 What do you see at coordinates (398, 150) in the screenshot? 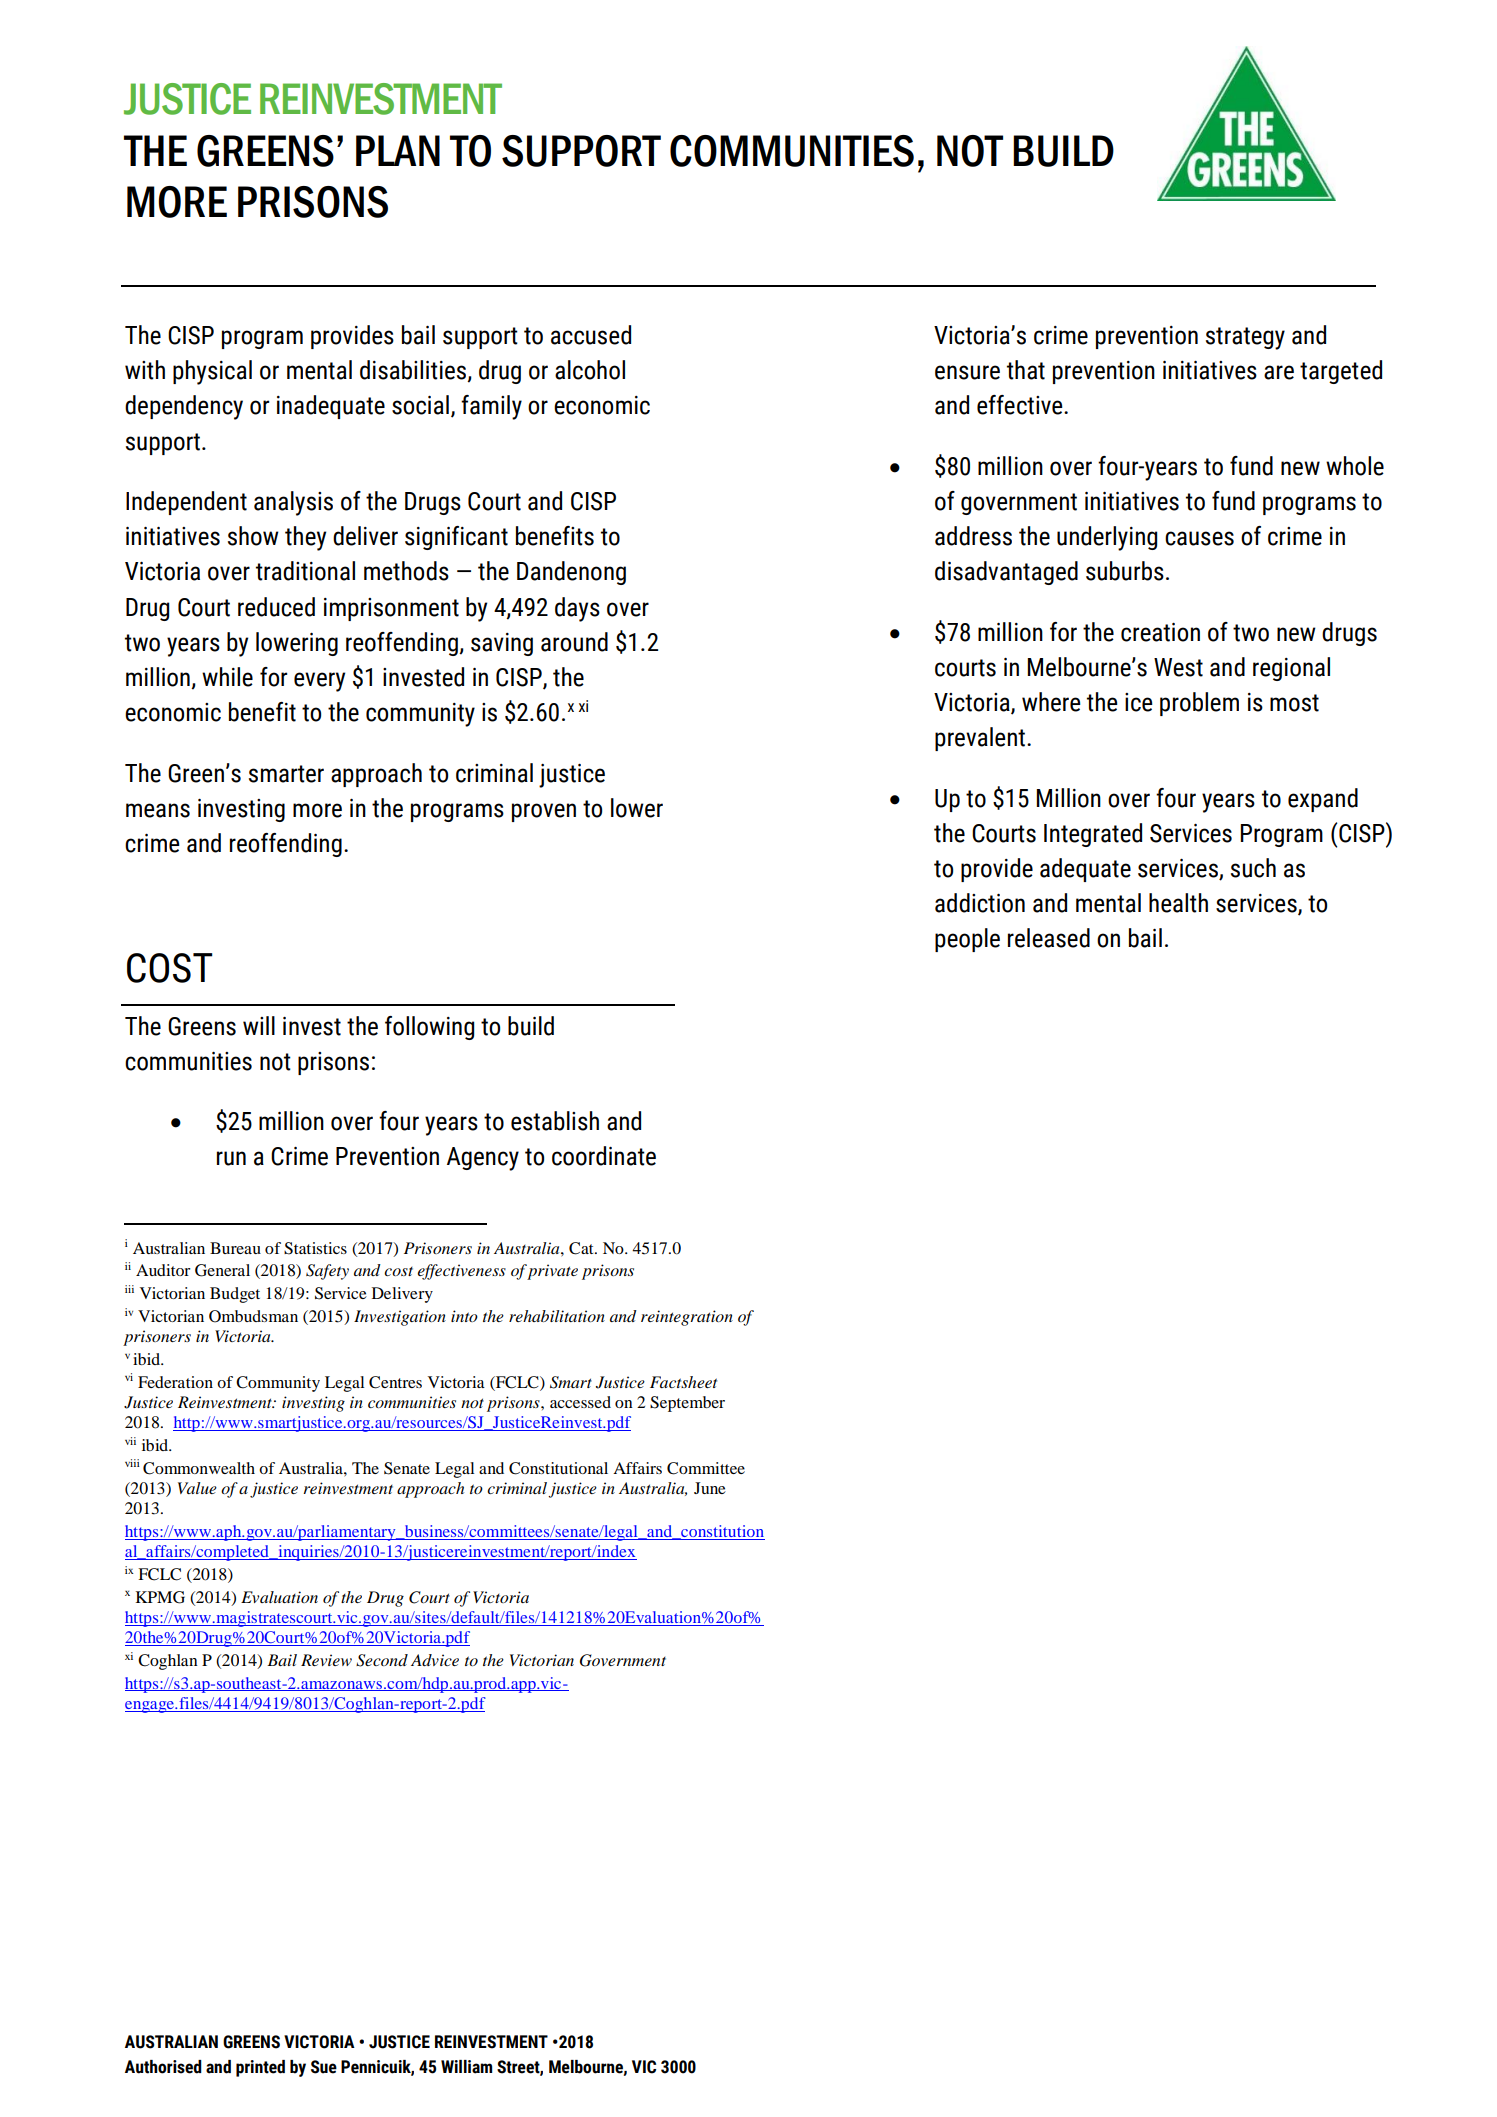
I see `PLAN` at bounding box center [398, 150].
